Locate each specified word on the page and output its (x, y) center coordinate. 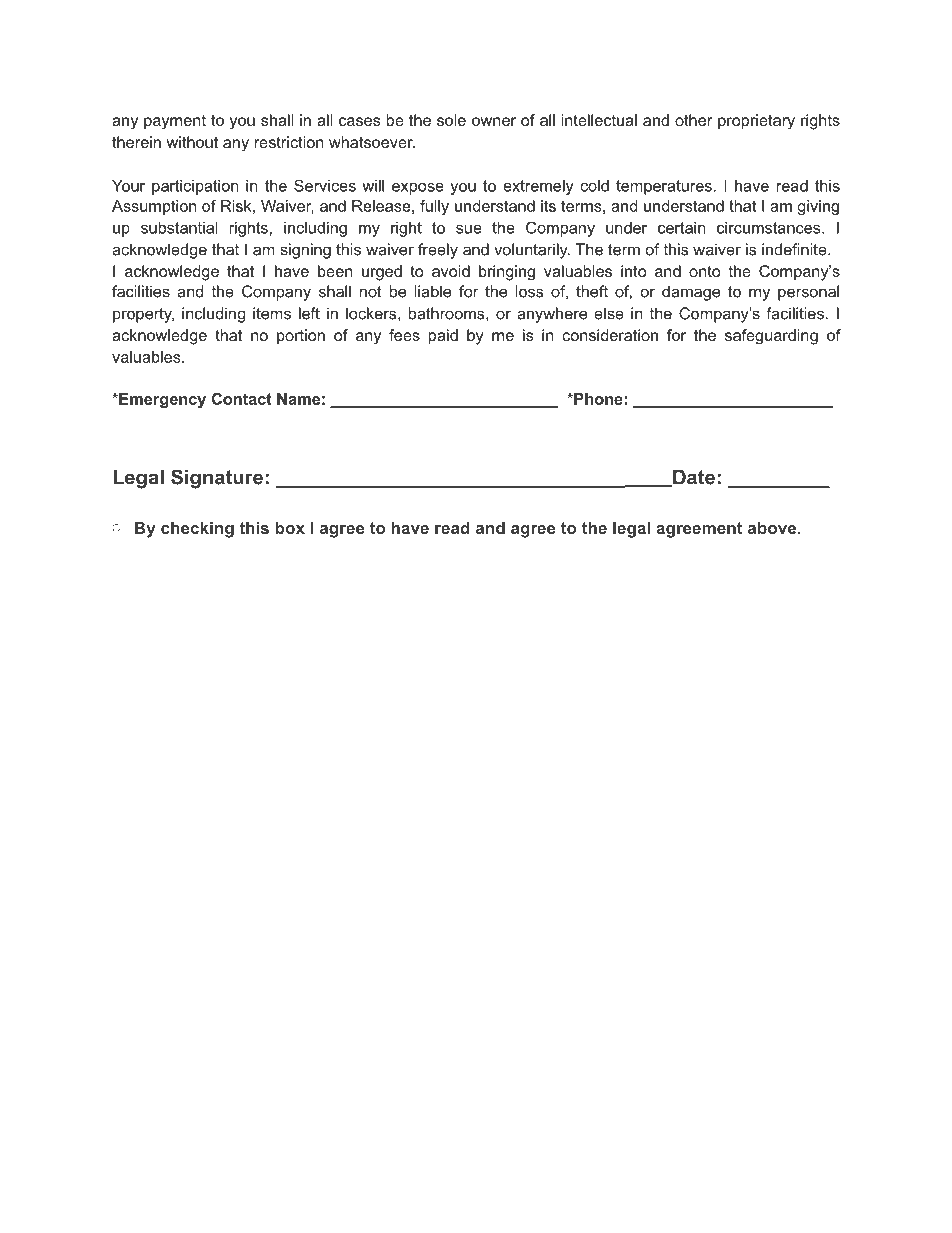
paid (443, 337)
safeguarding (771, 337)
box (290, 527)
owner (494, 121)
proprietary (756, 122)
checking (197, 529)
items (272, 313)
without (192, 142)
